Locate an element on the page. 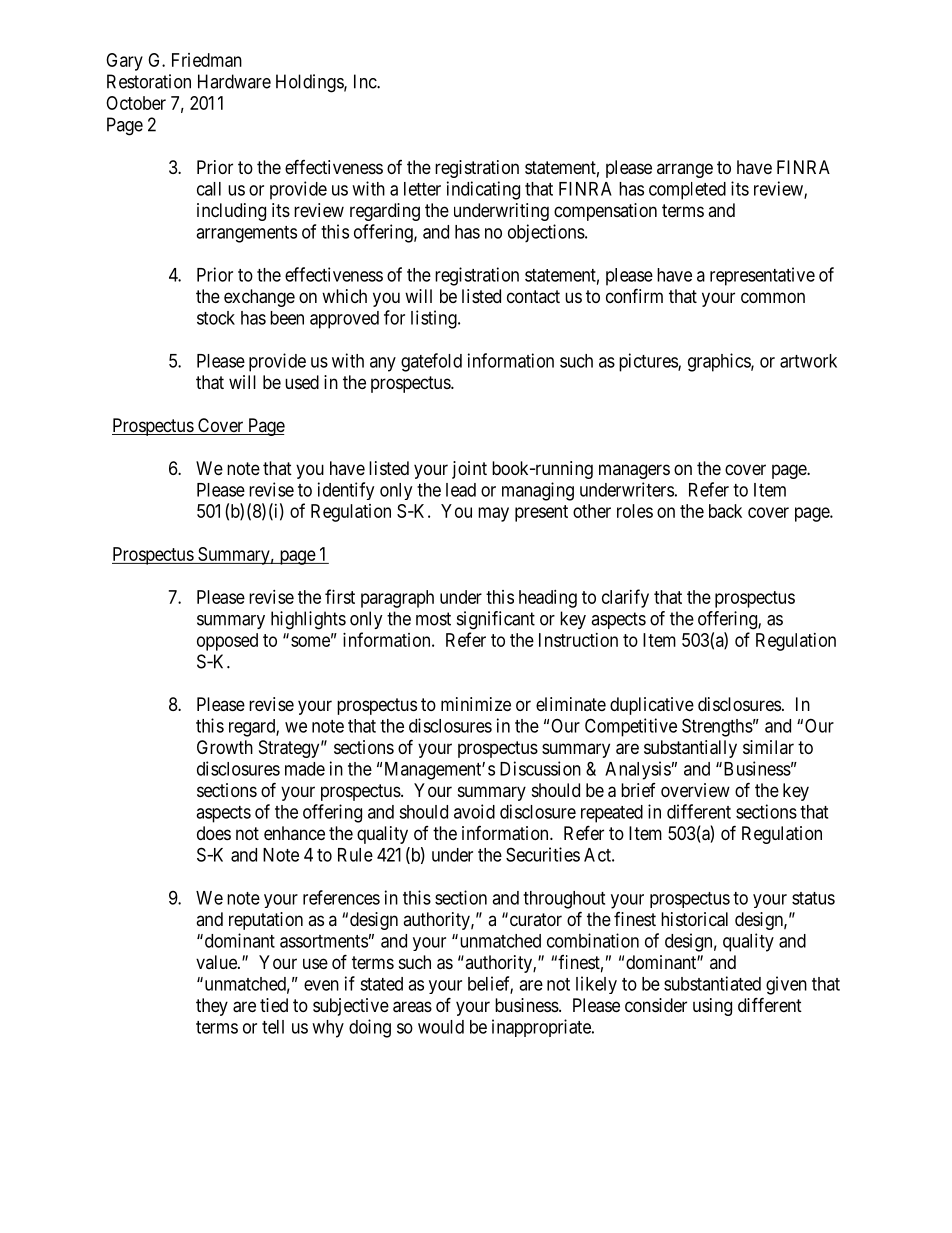  any is located at coordinates (383, 364).
